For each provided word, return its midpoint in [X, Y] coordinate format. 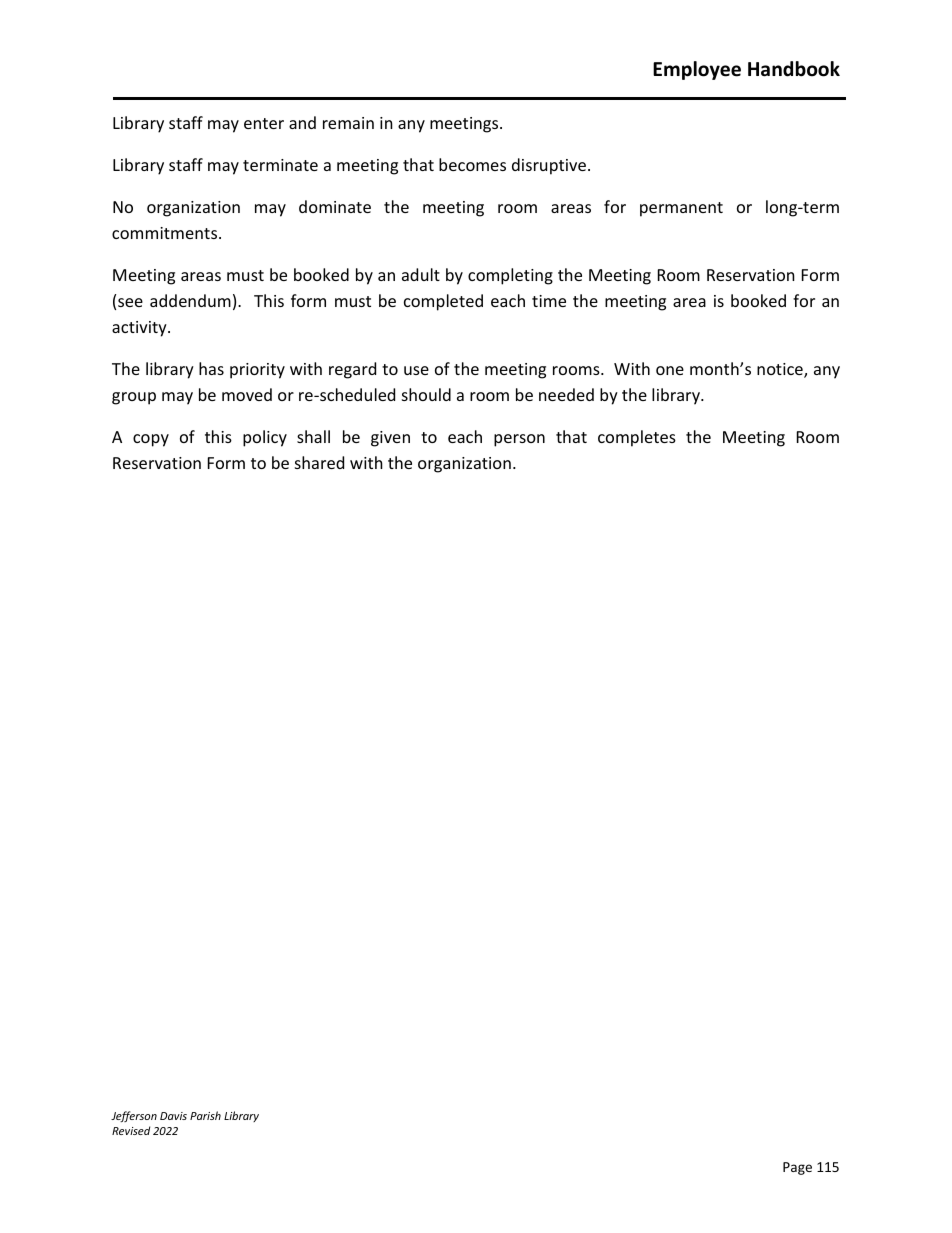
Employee [697, 70]
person [519, 440]
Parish [205, 1115]
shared [319, 462]
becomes [472, 164]
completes [637, 438]
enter [264, 123]
